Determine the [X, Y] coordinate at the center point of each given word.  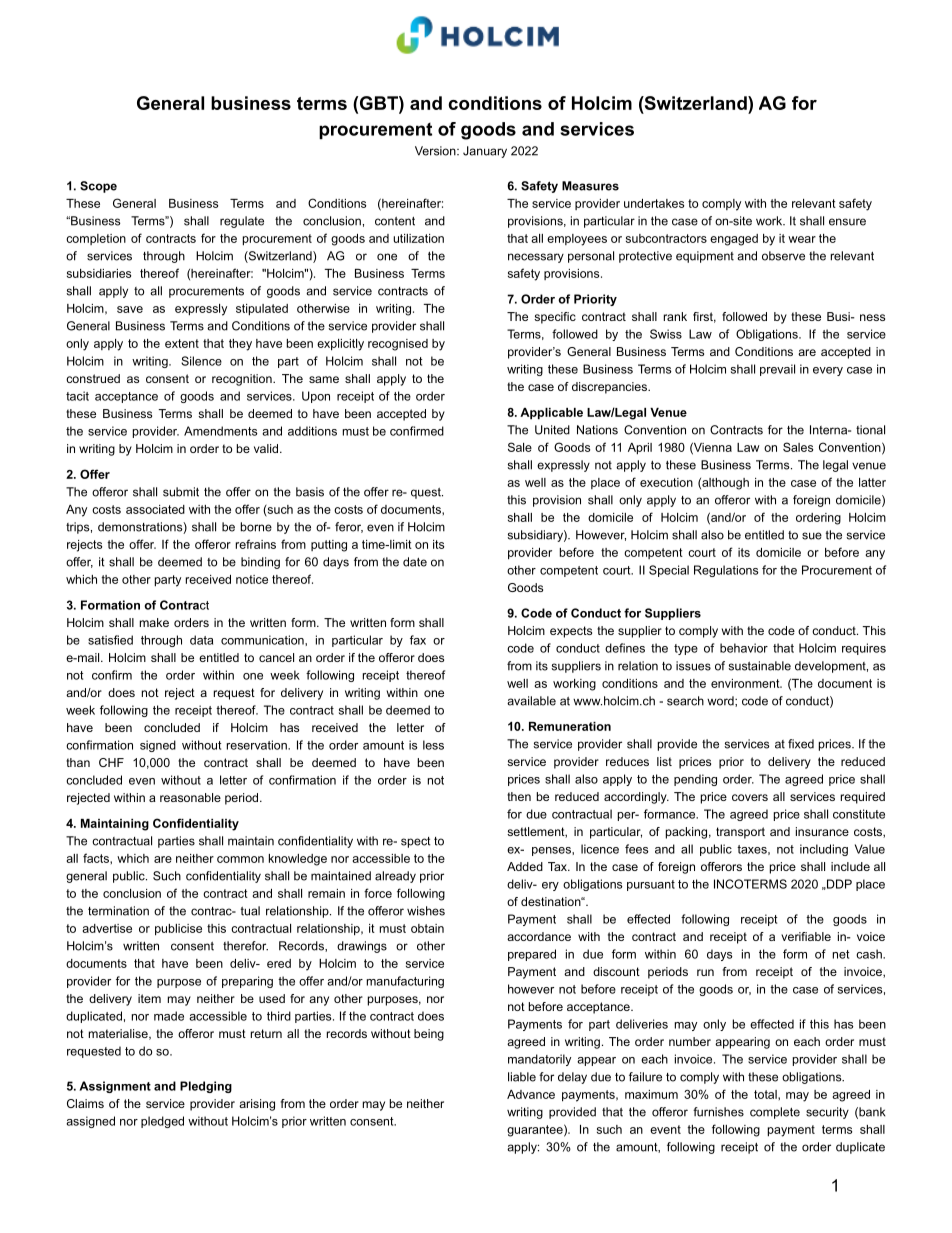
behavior [744, 648]
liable [522, 1077]
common [240, 859]
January [485, 152]
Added [525, 866]
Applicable [551, 414]
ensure [847, 222]
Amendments [221, 431]
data [201, 640]
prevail [777, 370]
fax [418, 640]
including [824, 850]
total [766, 1094]
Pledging [206, 1087]
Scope [98, 187]
